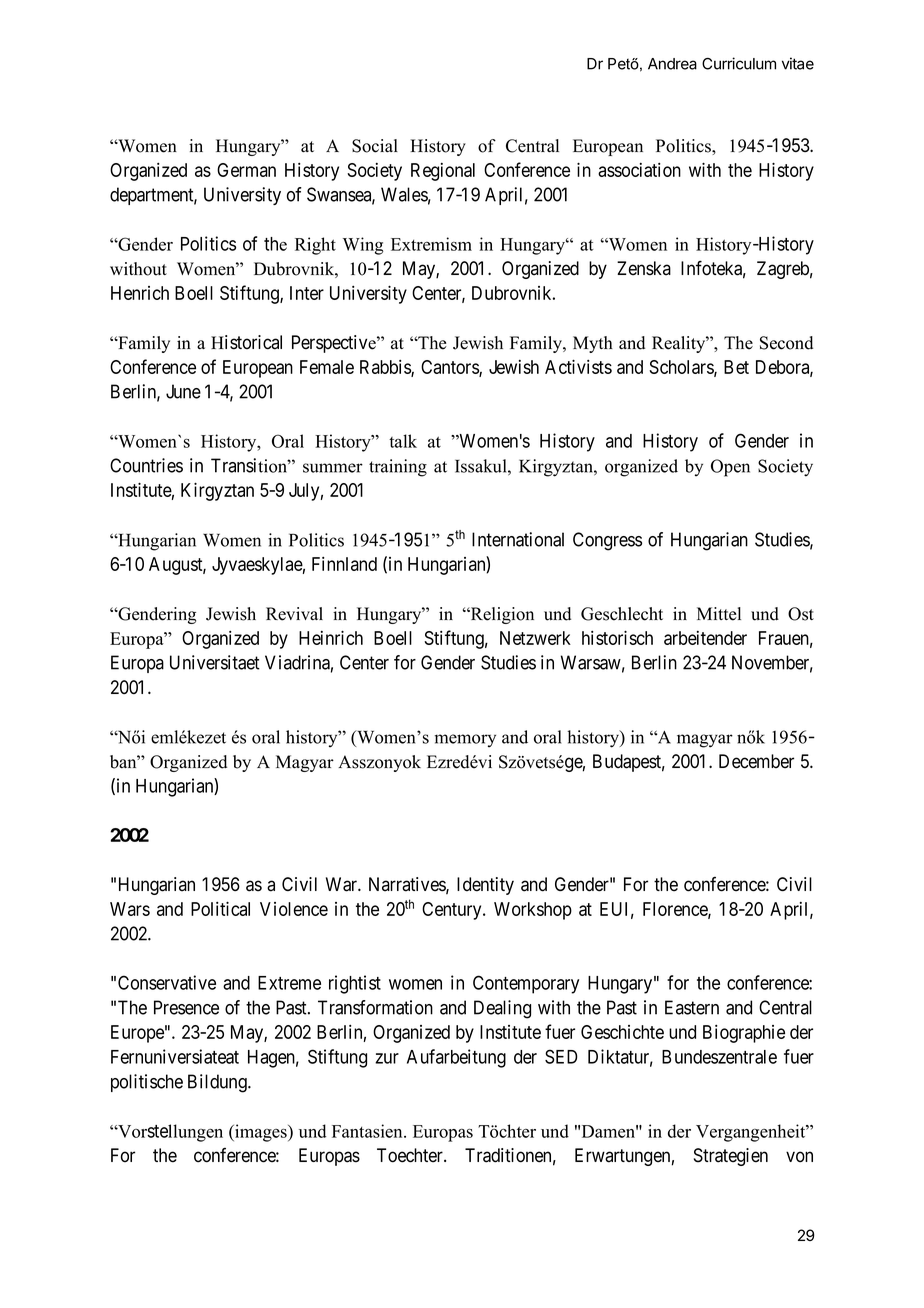 The height and width of the screenshot is (1308, 924). What do you see at coordinates (730, 468) in the screenshot?
I see `Open` at bounding box center [730, 468].
